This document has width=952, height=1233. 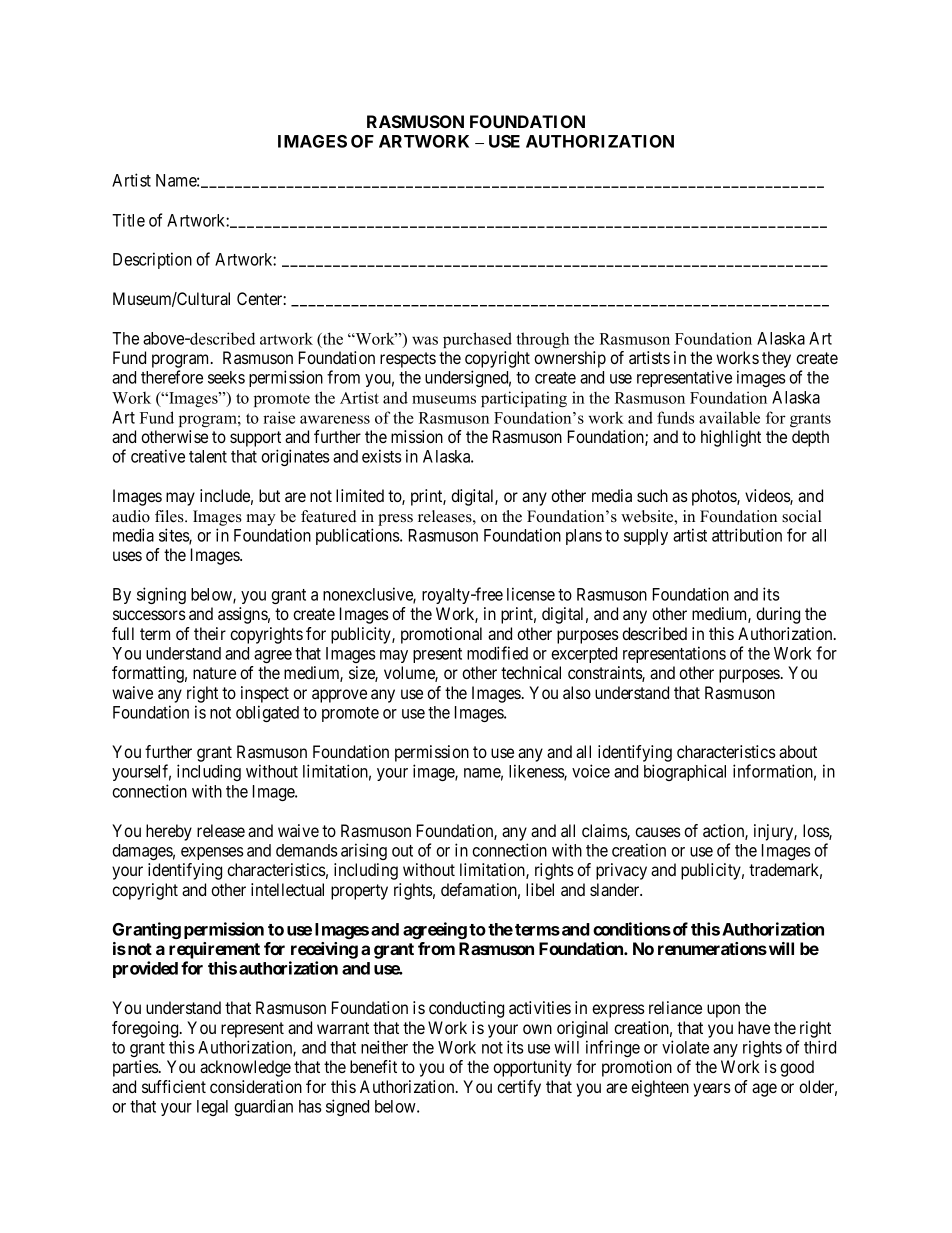 I want to click on Description, so click(x=152, y=260).
